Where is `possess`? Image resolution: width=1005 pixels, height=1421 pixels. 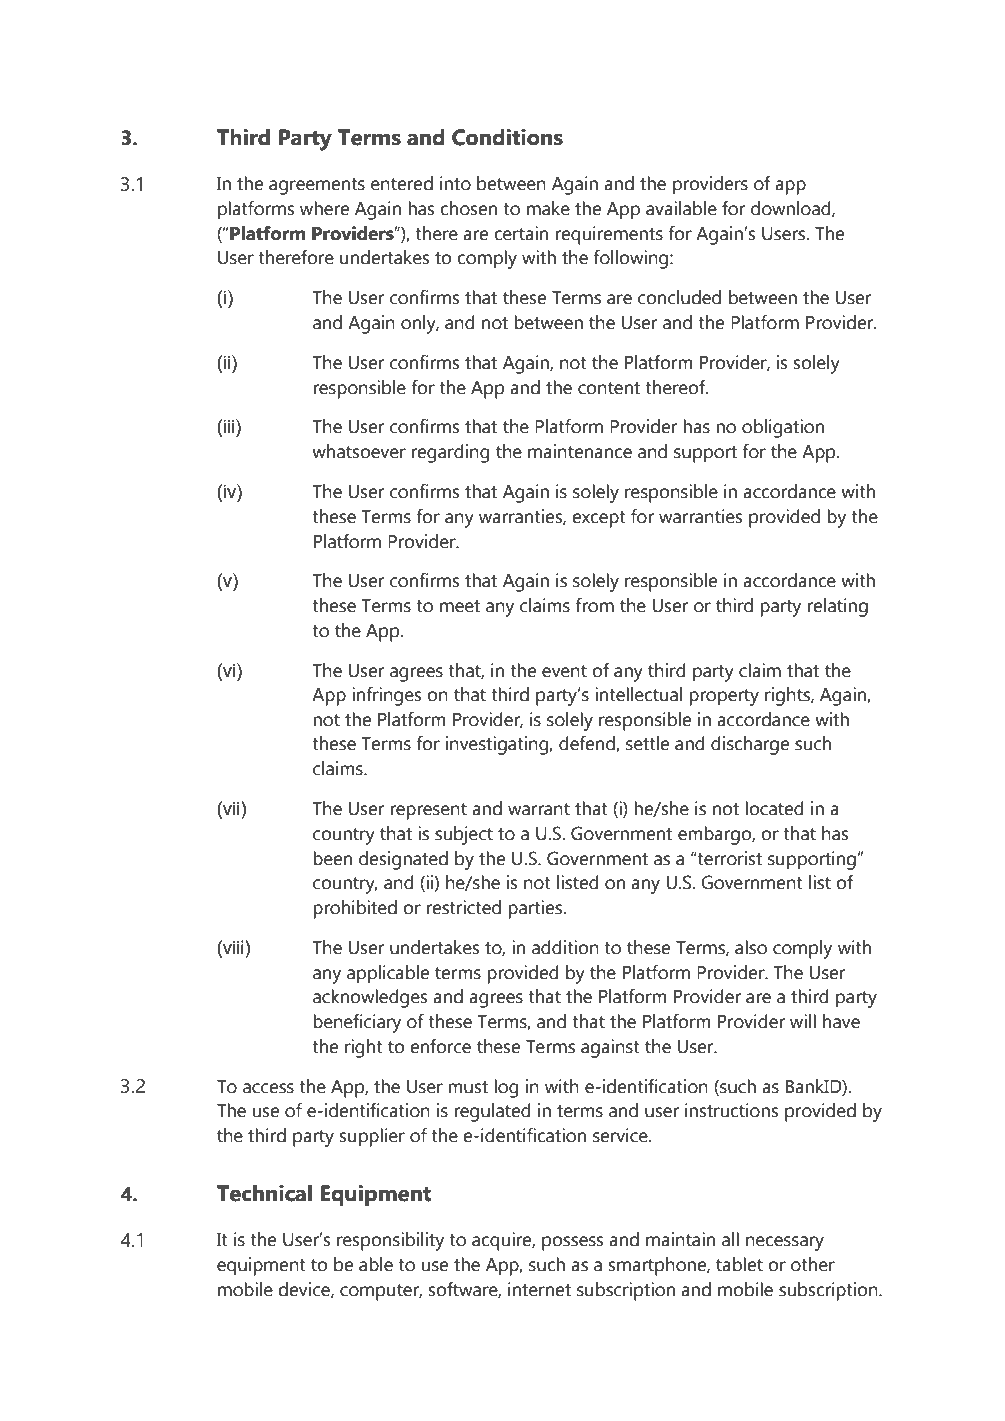
possess is located at coordinates (573, 1243).
